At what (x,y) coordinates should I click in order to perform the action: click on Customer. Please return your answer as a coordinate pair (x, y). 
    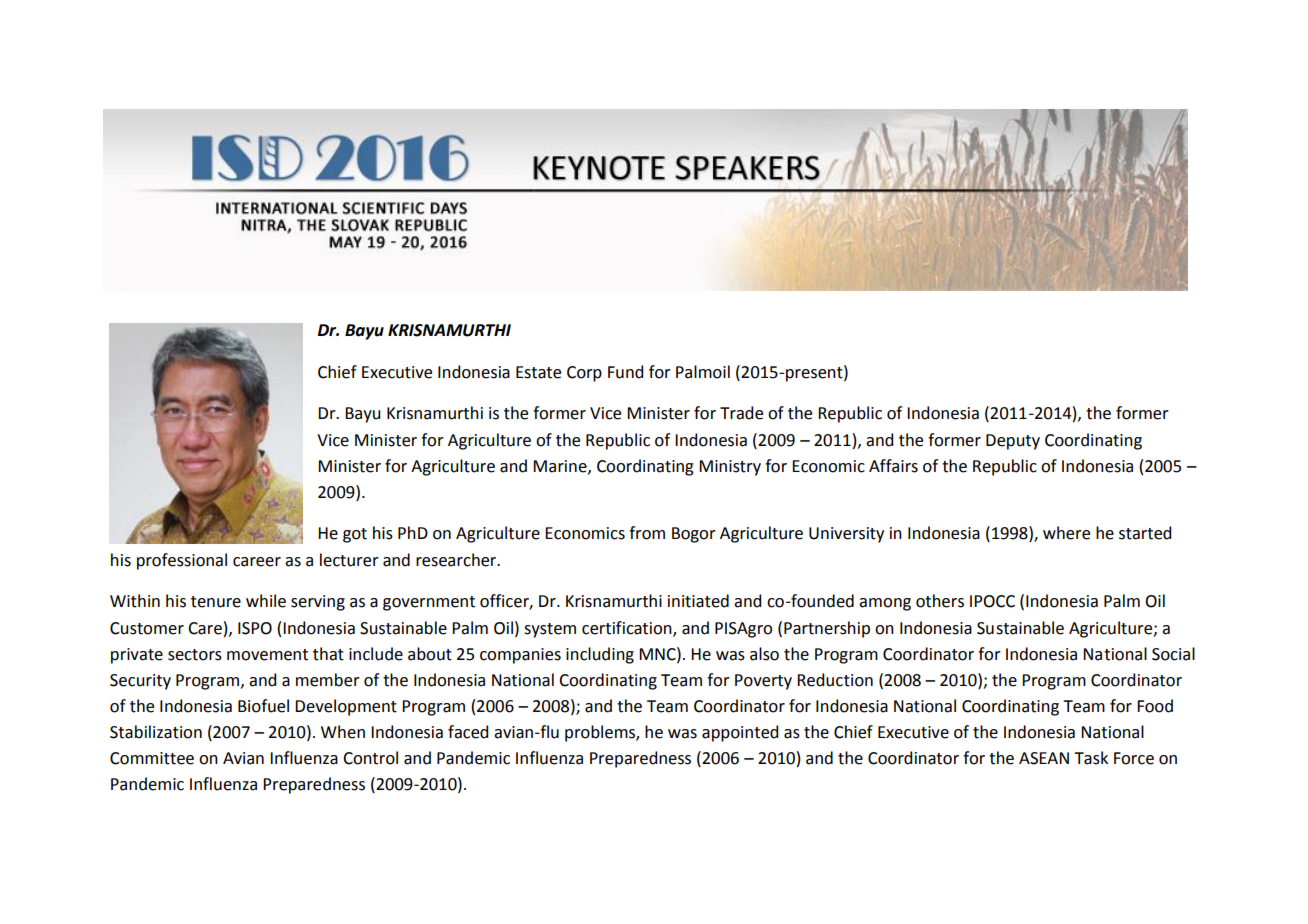
    Looking at the image, I should click on (147, 628).
